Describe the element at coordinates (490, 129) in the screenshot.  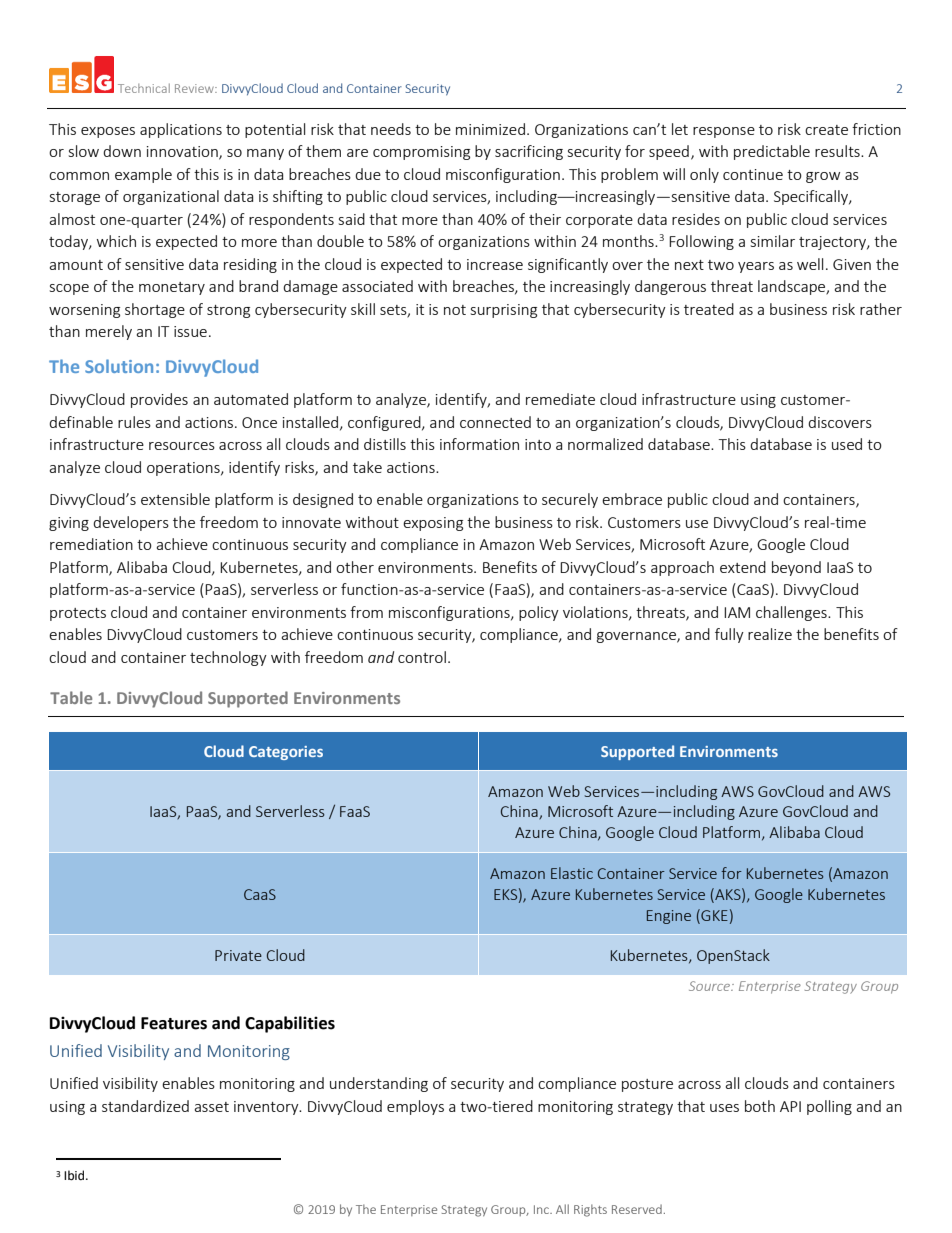
I see `minimized` at that location.
